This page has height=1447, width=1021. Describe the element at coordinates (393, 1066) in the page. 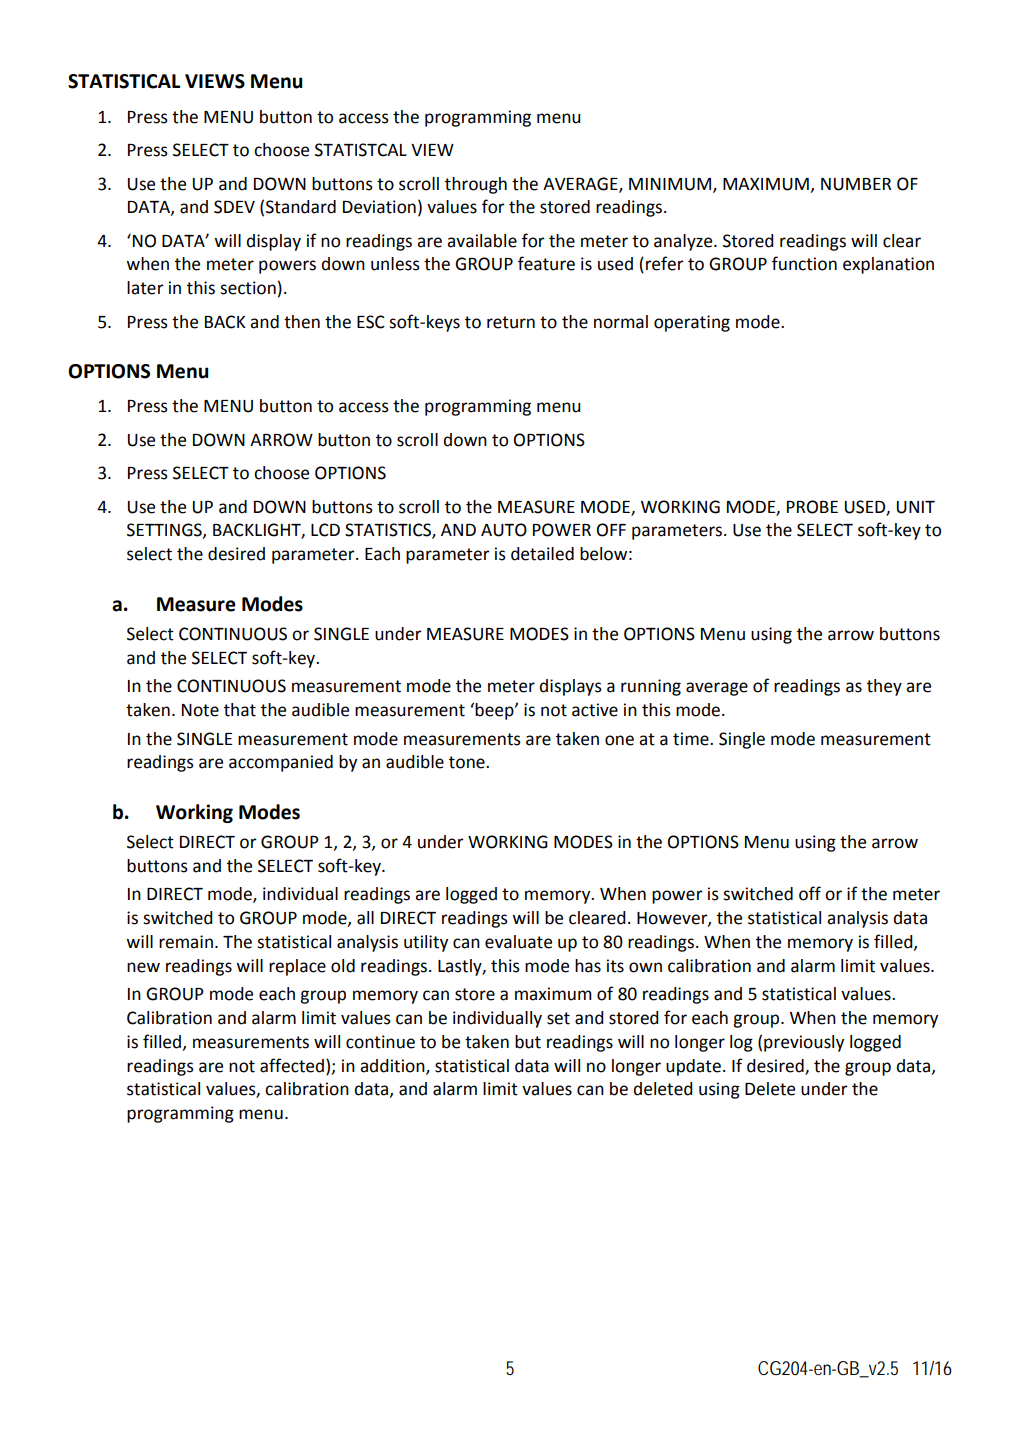

I see `addition` at that location.
